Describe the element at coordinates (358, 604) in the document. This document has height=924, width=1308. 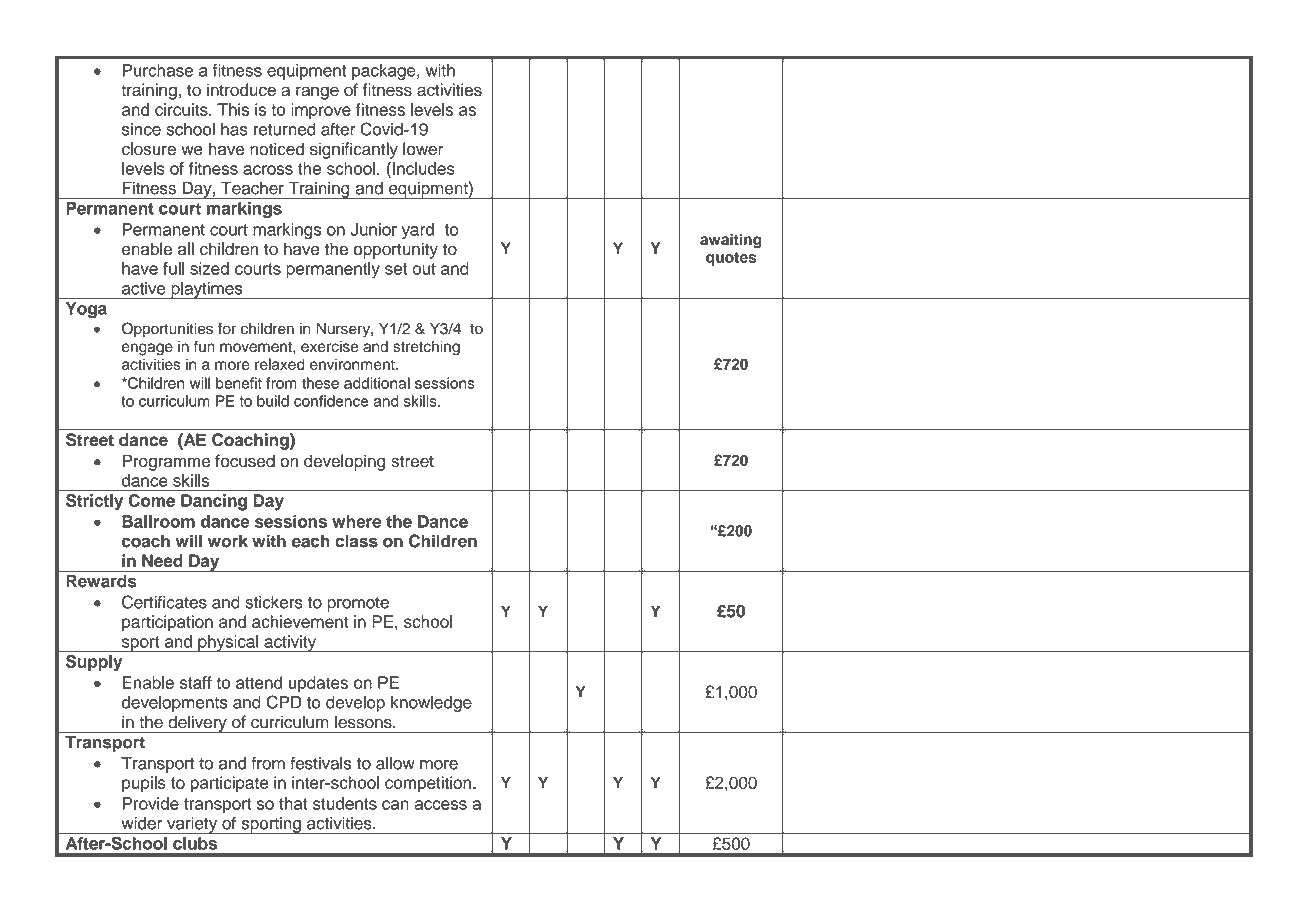
I see `promote` at that location.
